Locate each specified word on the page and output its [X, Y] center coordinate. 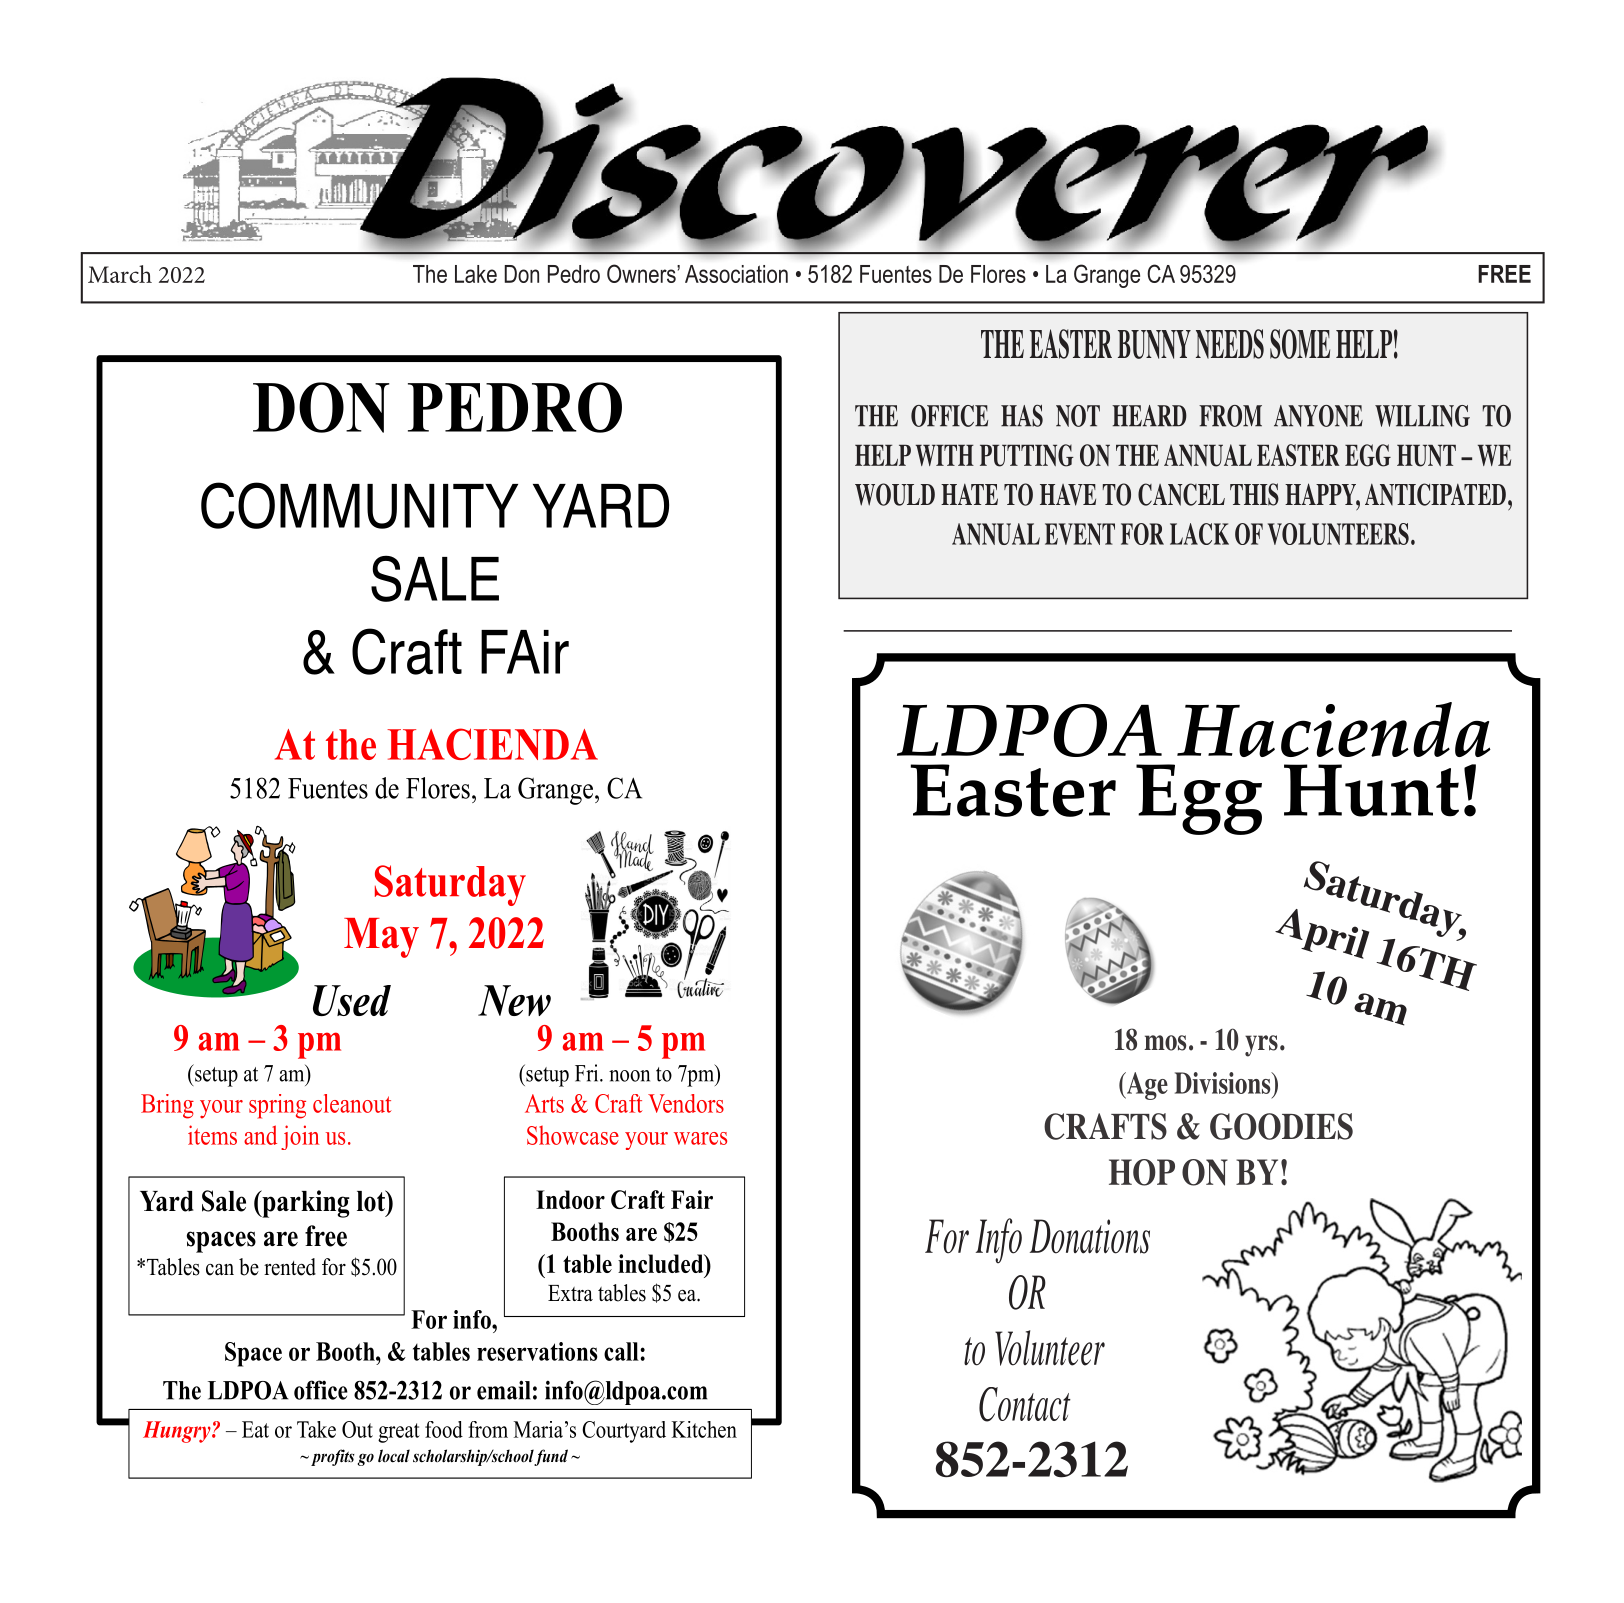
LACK [1199, 534]
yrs [1261, 1046]
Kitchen [704, 1429]
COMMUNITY [359, 505]
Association [736, 274]
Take [316, 1429]
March [120, 274]
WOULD [895, 494]
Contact [1025, 1404]
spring [277, 1106]
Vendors [686, 1103]
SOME [1300, 344]
